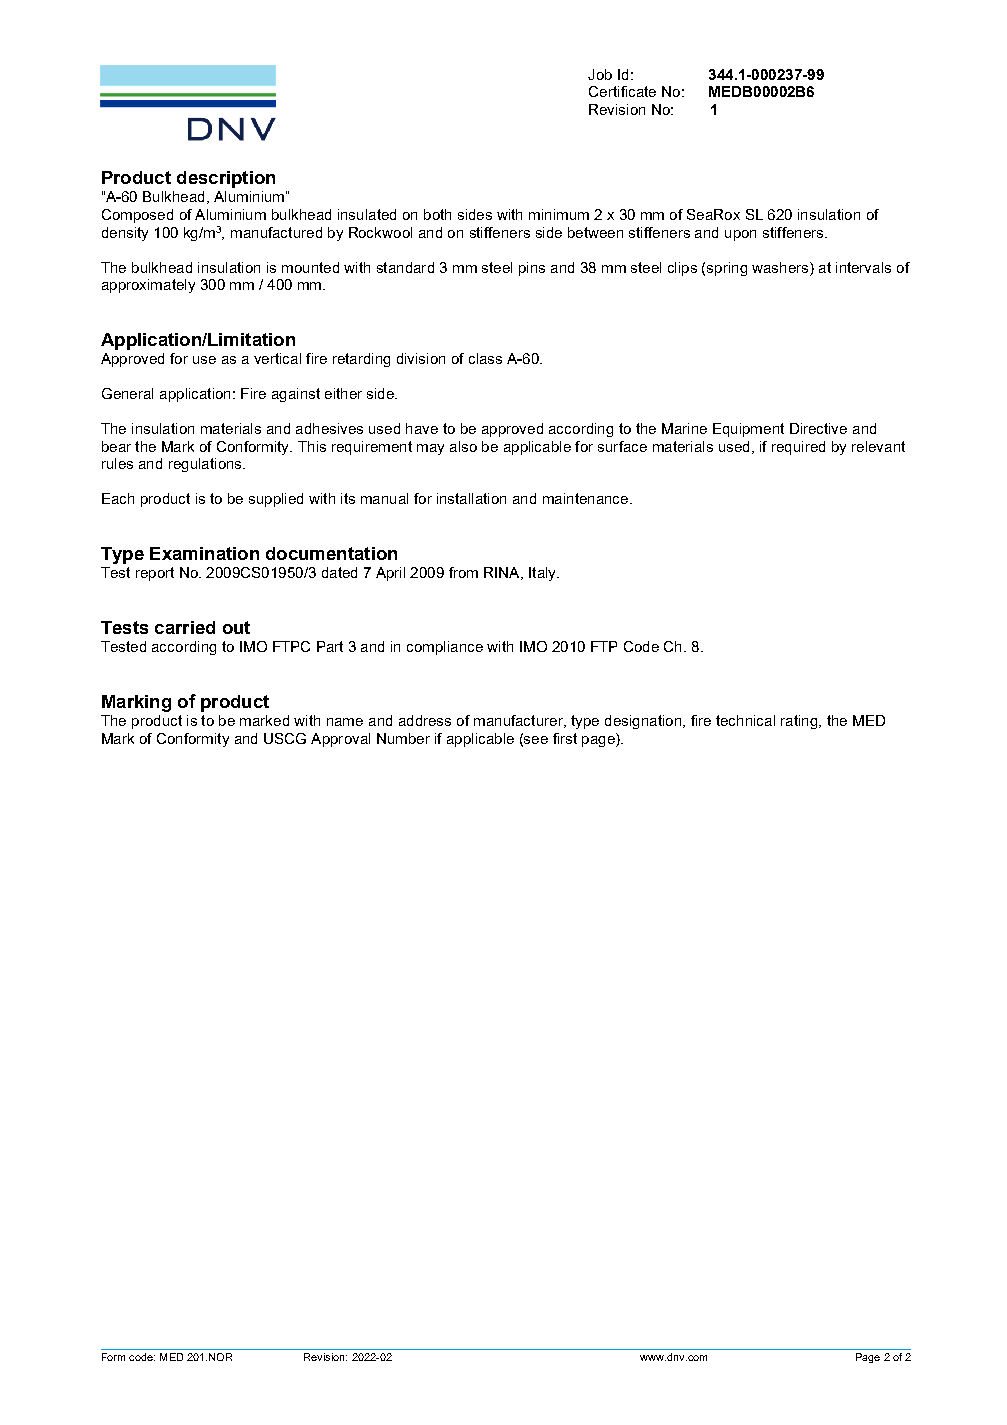 The height and width of the image is (1425, 1007). Describe the element at coordinates (600, 74) in the image. I see `Job` at that location.
